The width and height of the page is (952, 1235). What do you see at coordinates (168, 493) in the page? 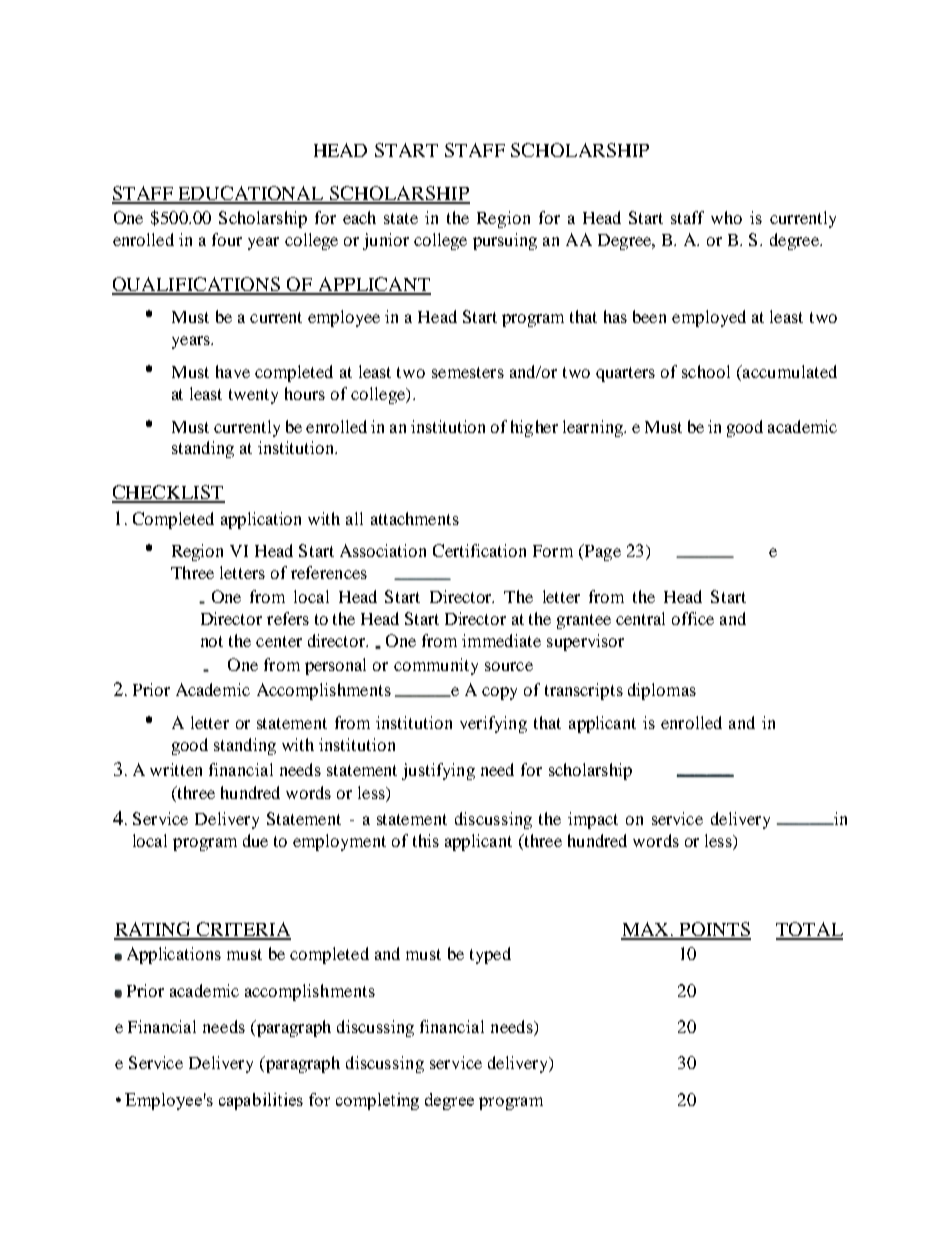
I see `CHECKLIST` at bounding box center [168, 493].
